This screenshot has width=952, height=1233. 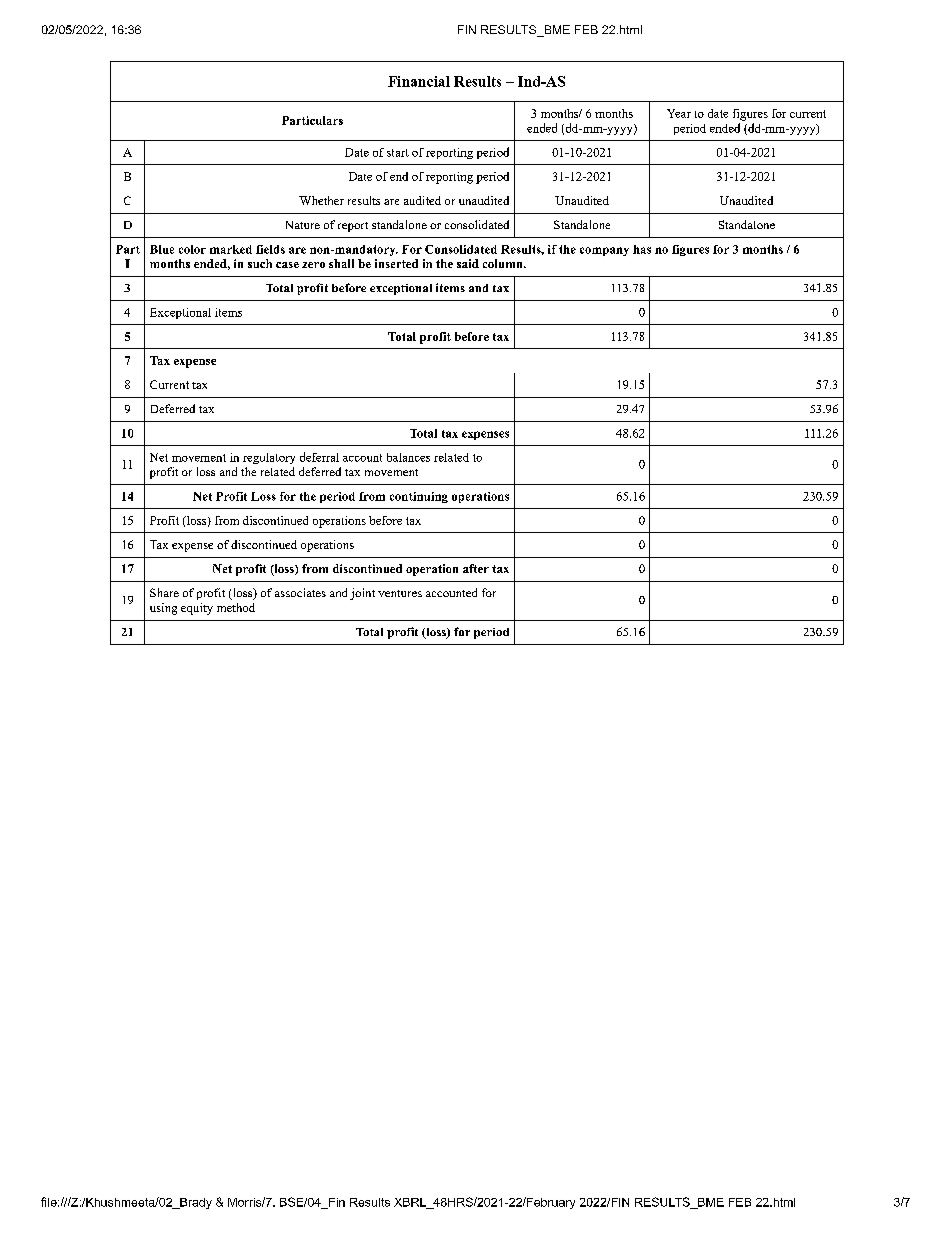 What do you see at coordinates (604, 251) in the screenshot?
I see `company` at bounding box center [604, 251].
